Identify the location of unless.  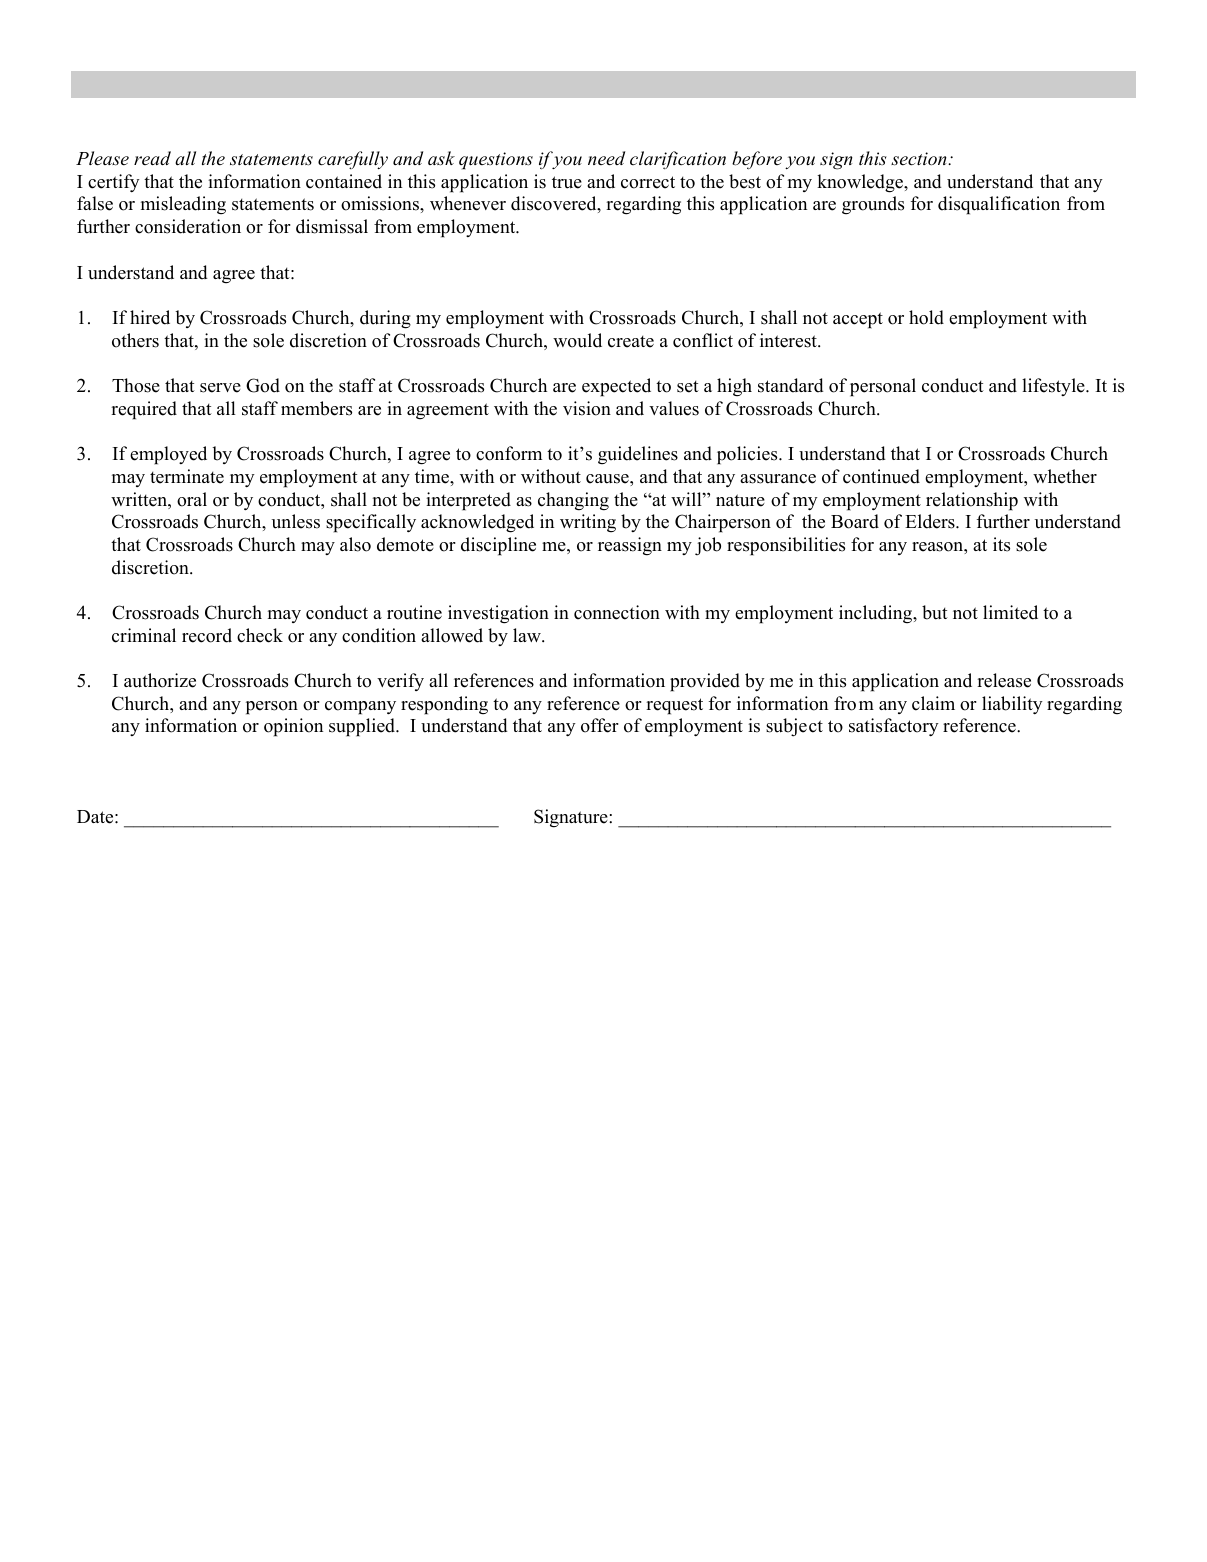
(296, 521).
